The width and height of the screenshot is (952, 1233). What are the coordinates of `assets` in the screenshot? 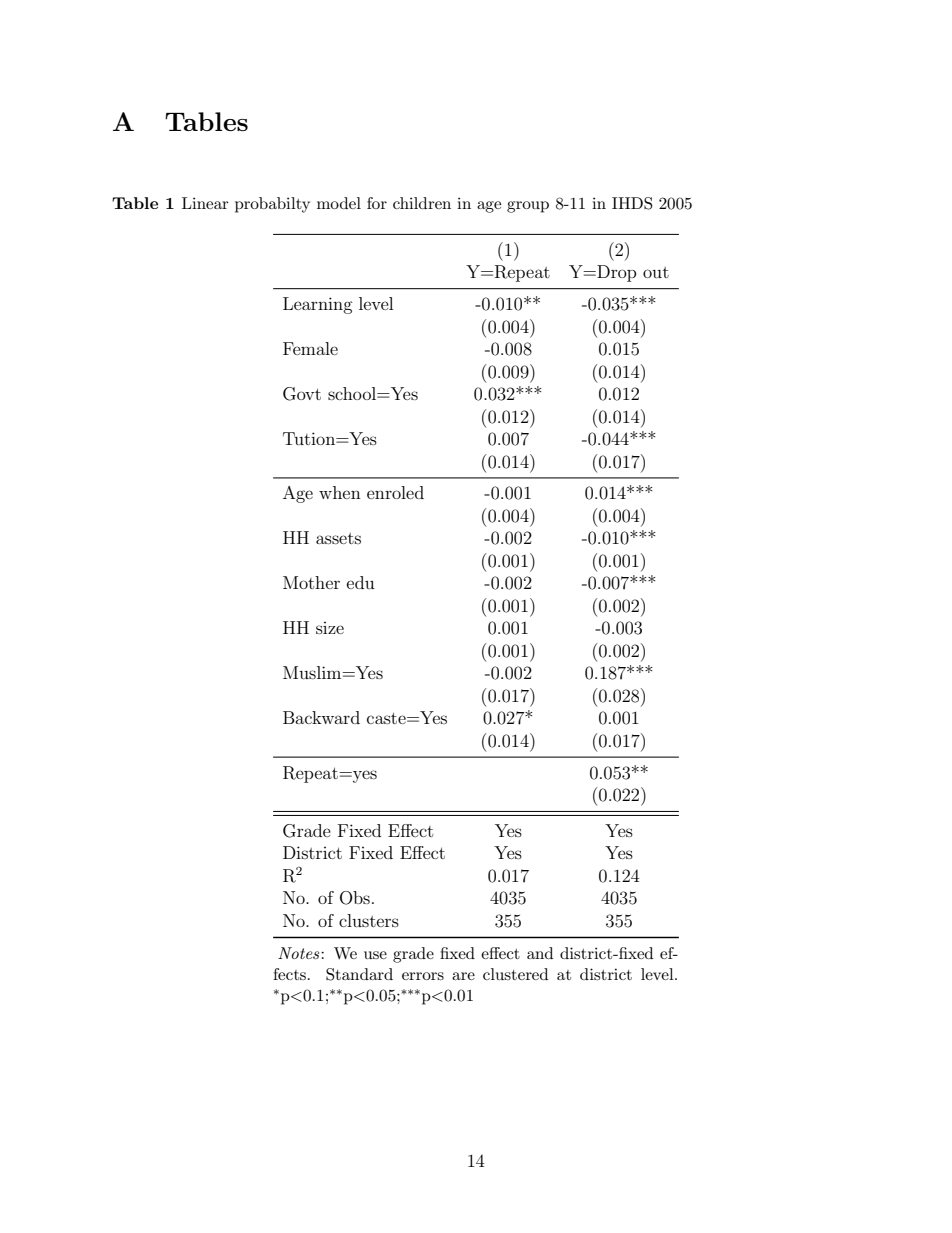 It's located at (338, 538).
